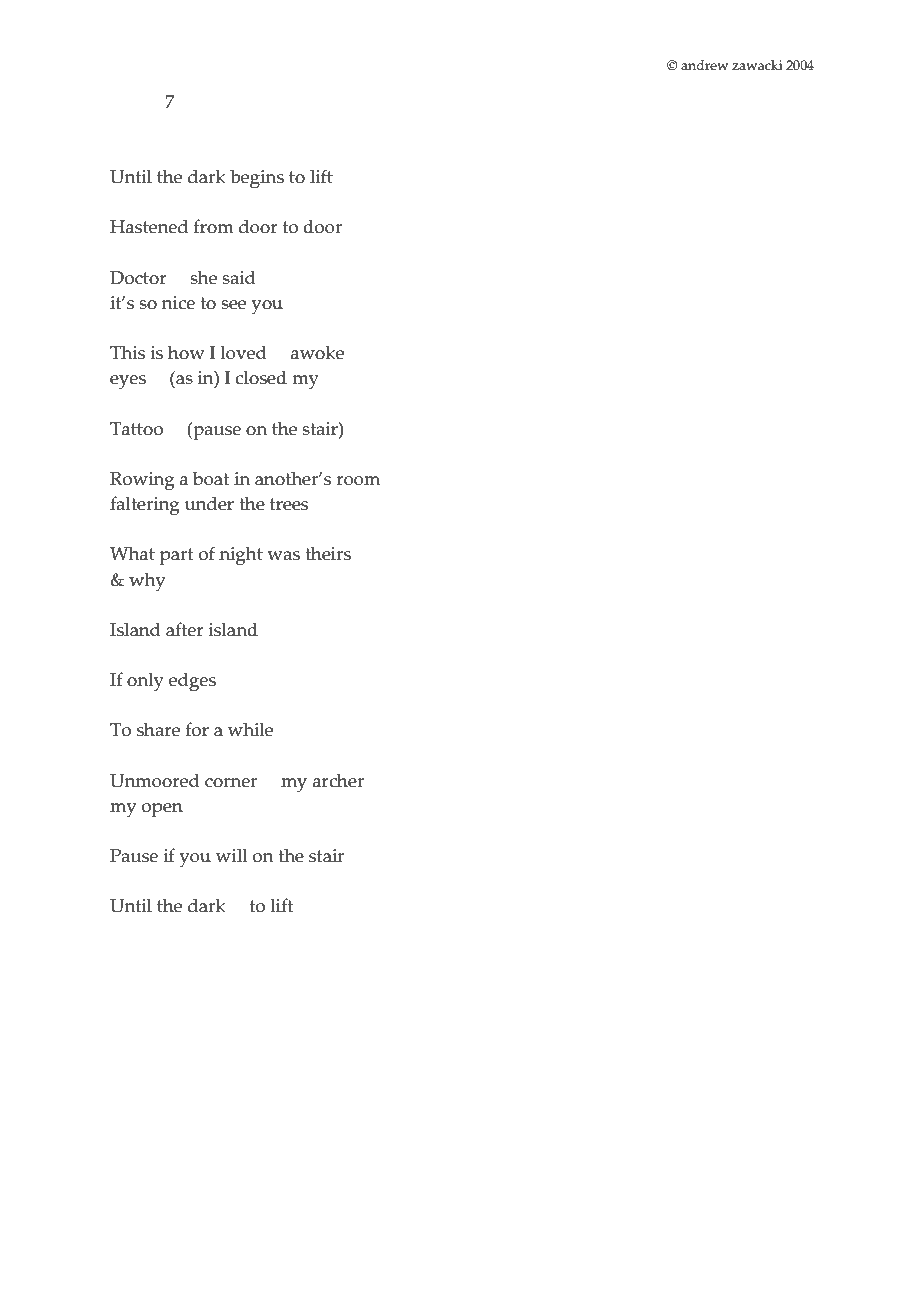  I want to click on said, so click(239, 277).
